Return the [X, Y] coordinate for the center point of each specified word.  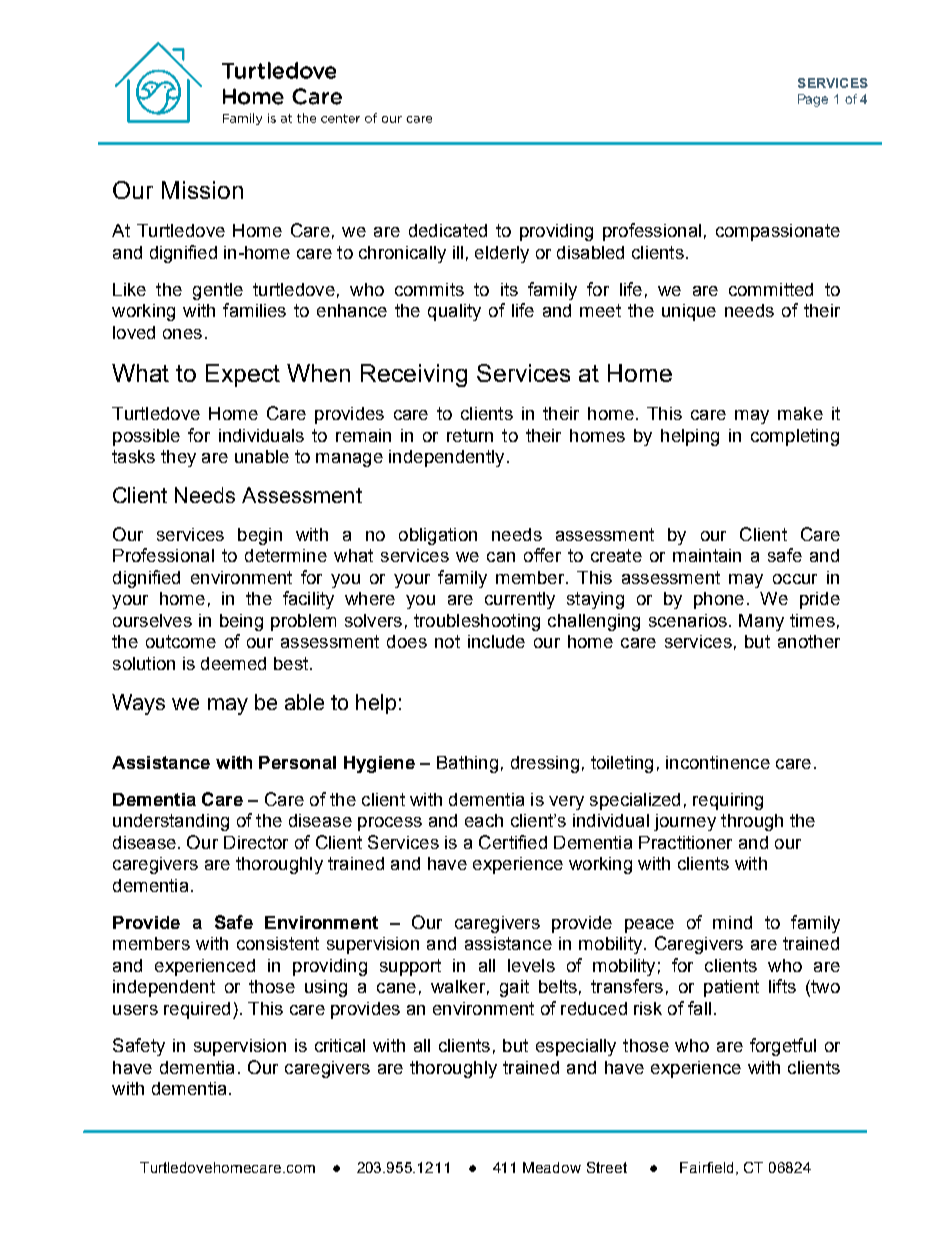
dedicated [448, 230]
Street [607, 1167]
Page [813, 100]
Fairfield [708, 1168]
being [241, 622]
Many [761, 622]
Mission [202, 190]
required [197, 1010]
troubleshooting [477, 622]
